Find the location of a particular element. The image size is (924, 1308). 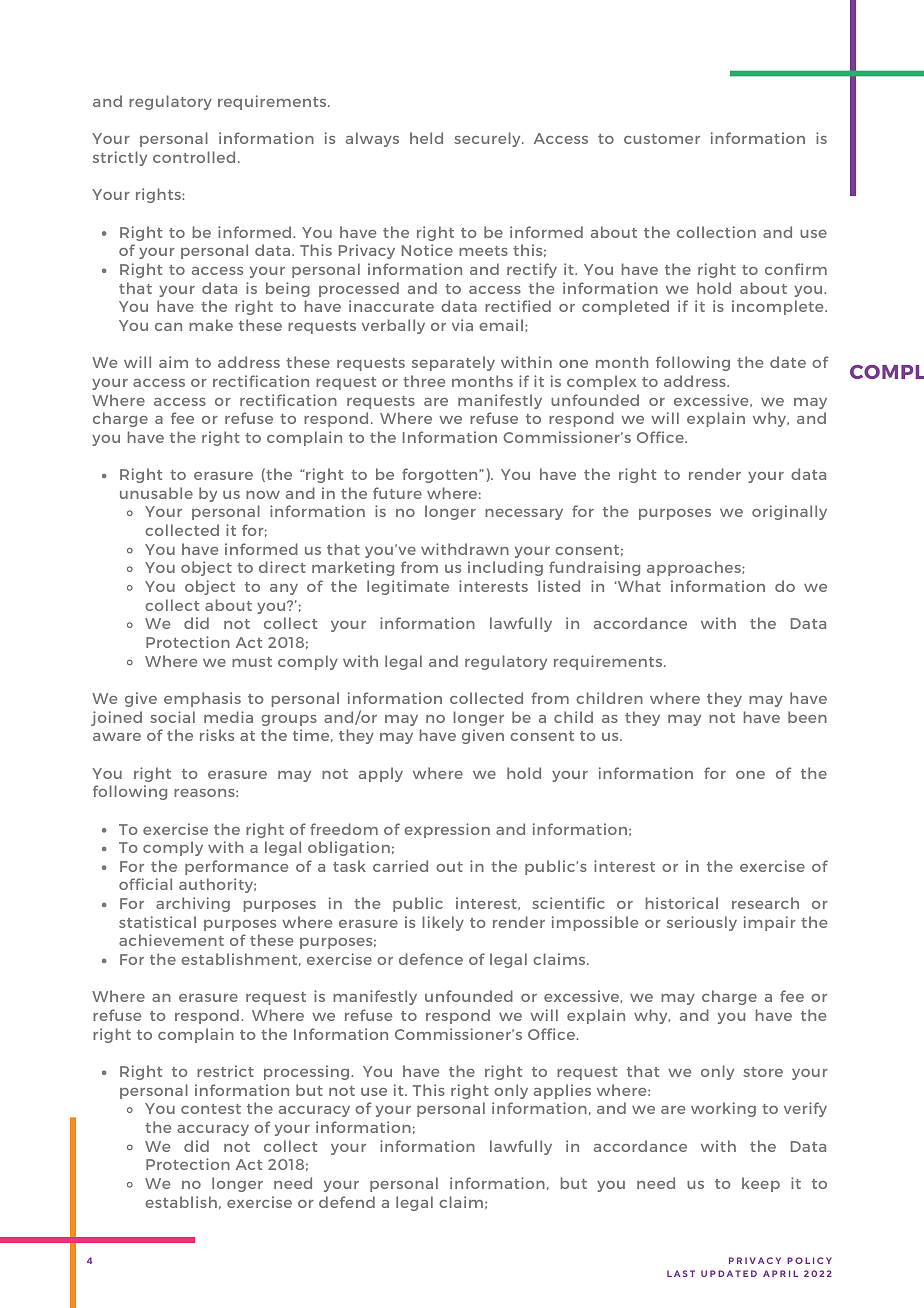

emphasis is located at coordinates (202, 699).
